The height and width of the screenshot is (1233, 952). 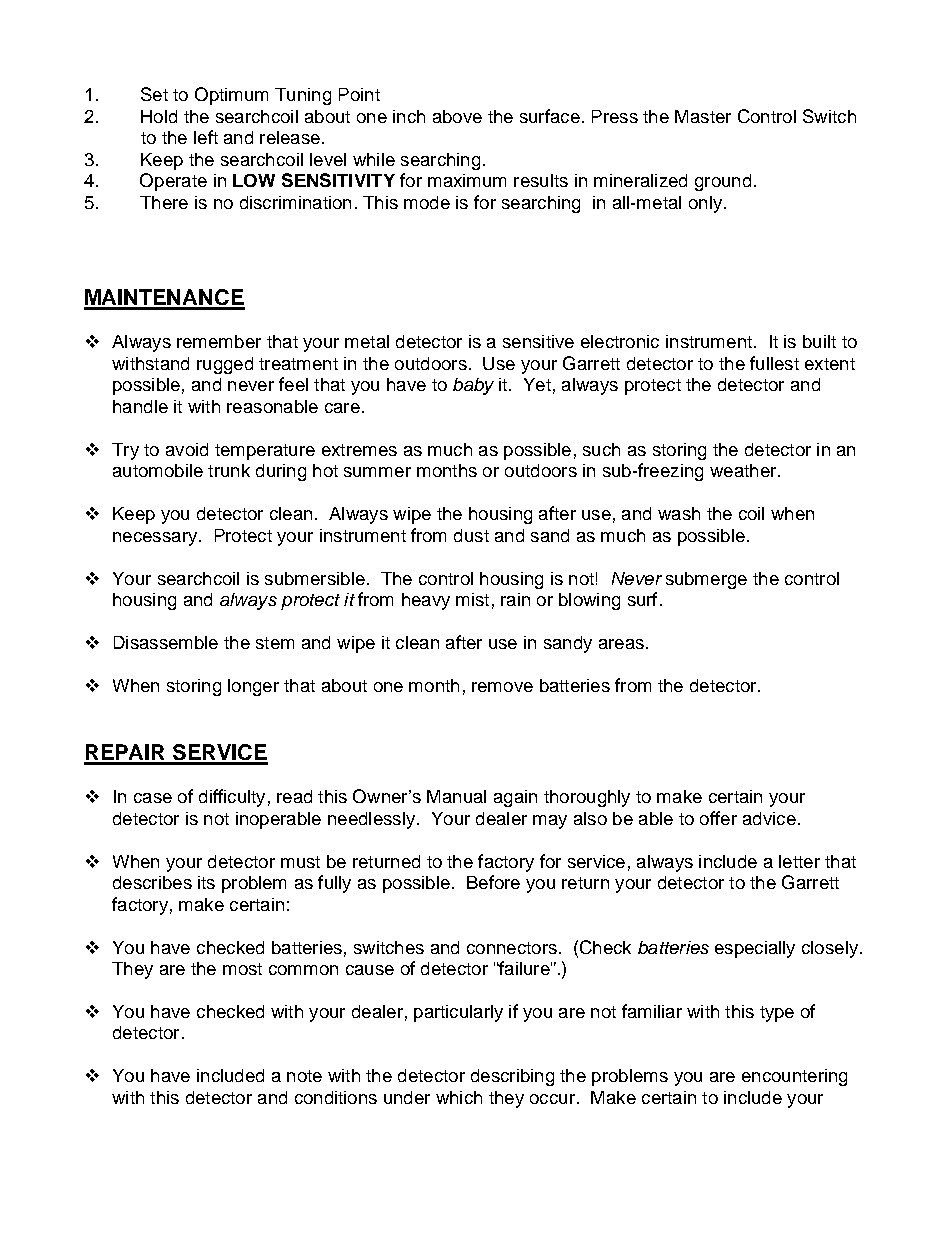 What do you see at coordinates (473, 386) in the screenshot?
I see `baby` at bounding box center [473, 386].
